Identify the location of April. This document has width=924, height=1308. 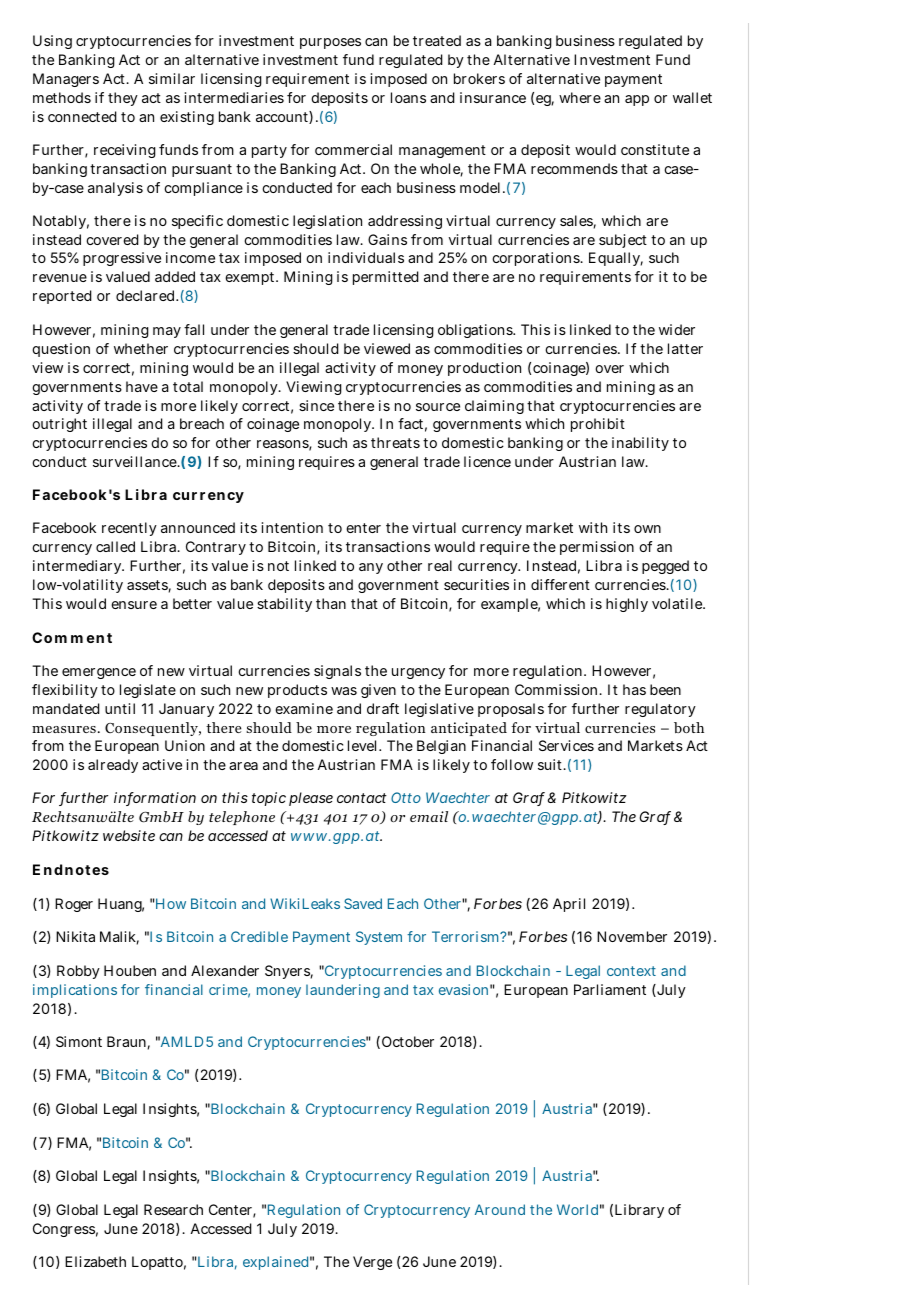
(569, 905).
